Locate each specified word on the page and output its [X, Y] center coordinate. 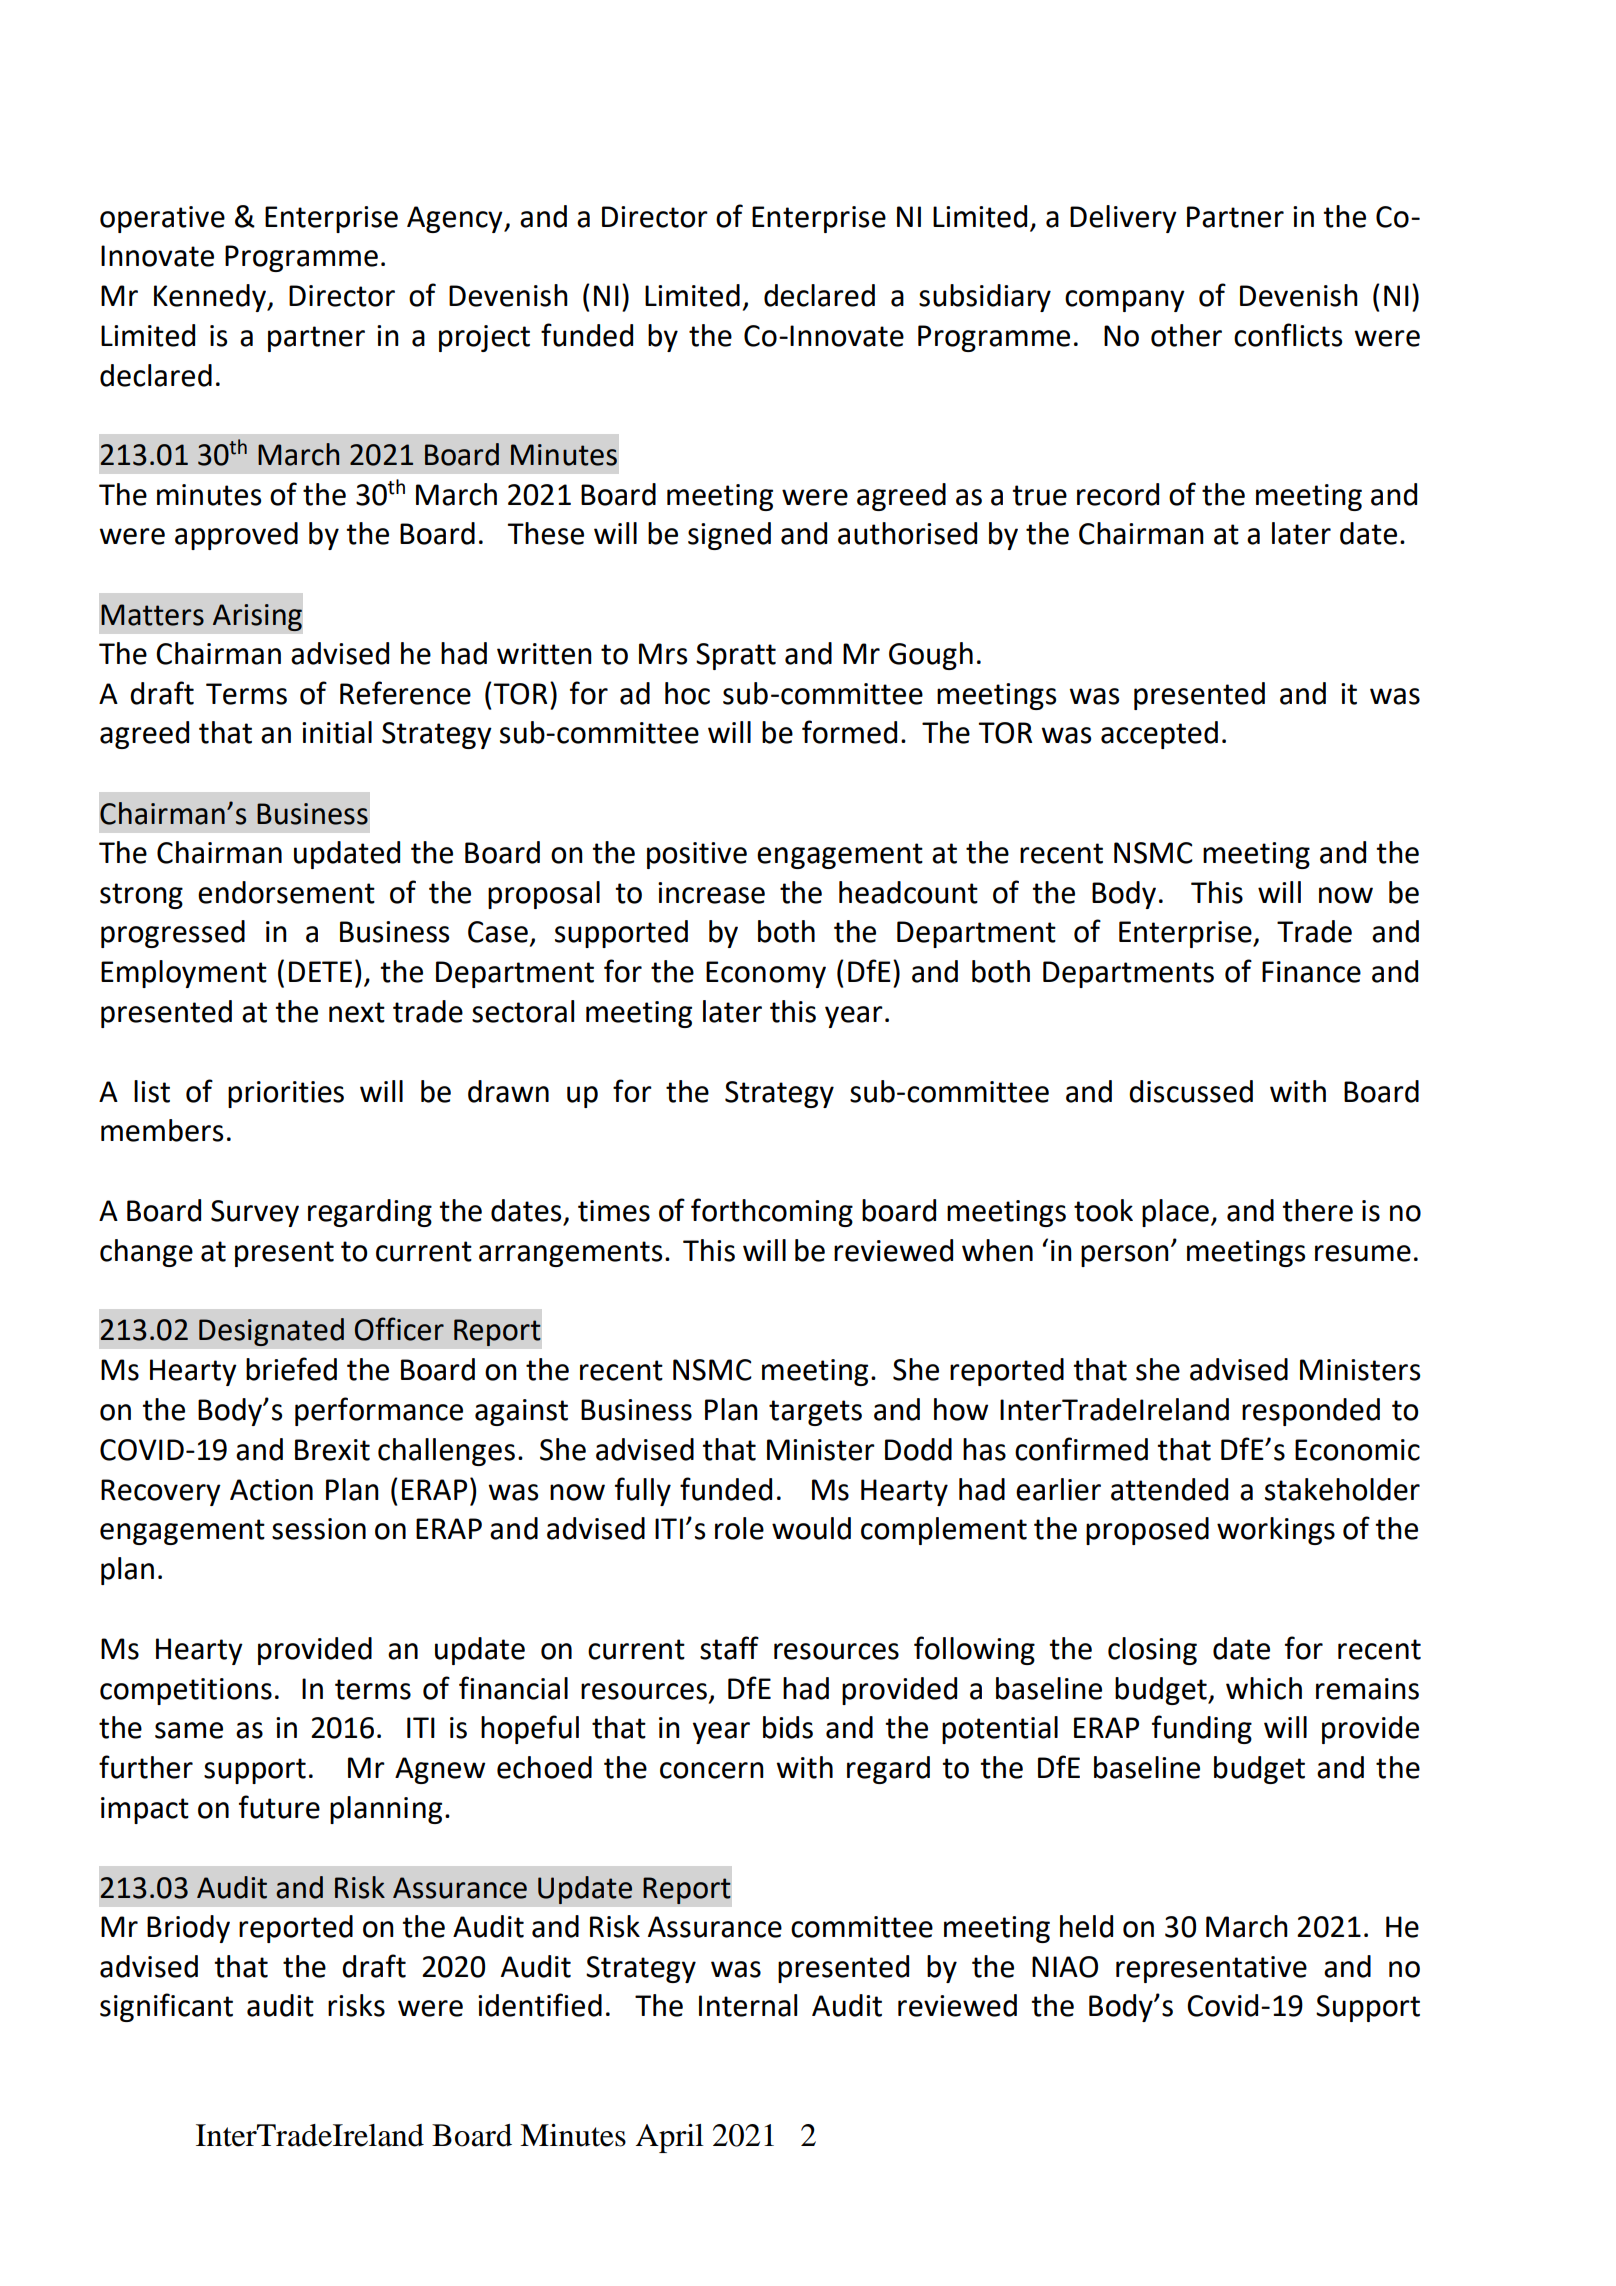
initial [337, 732]
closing [1152, 1651]
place [1175, 1213]
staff [729, 1648]
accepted [1159, 735]
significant [166, 2007]
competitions [186, 1691]
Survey [255, 1213]
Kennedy [211, 298]
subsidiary [985, 298]
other [1186, 335]
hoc [687, 693]
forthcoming [772, 1212]
